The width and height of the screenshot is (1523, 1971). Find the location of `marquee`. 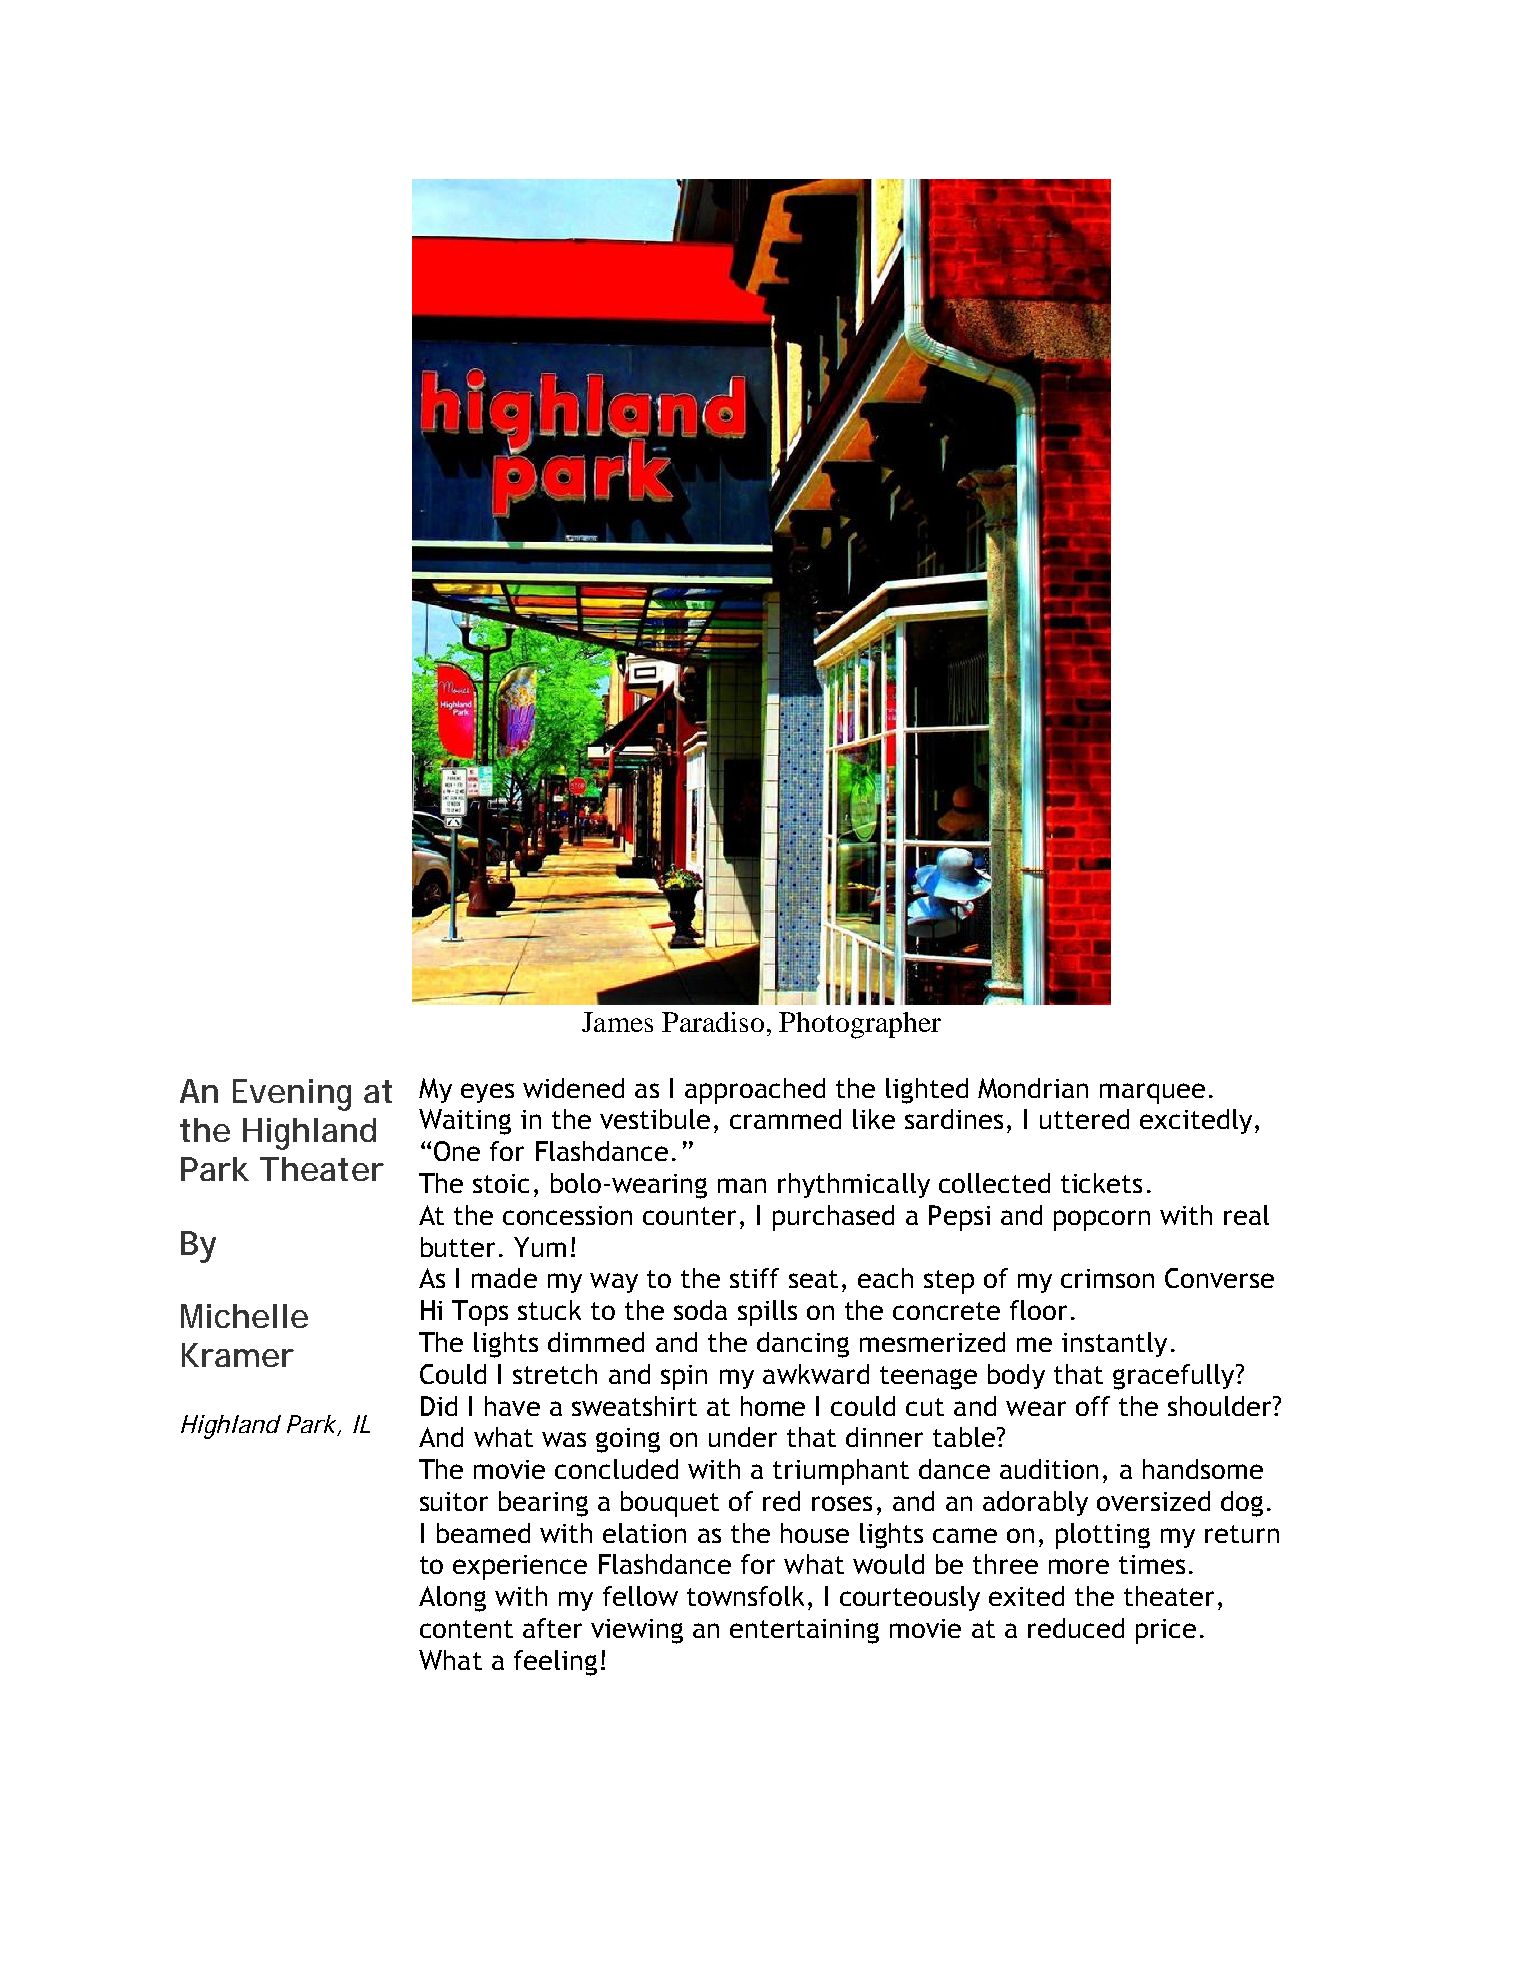

marquee is located at coordinates (1152, 1093).
